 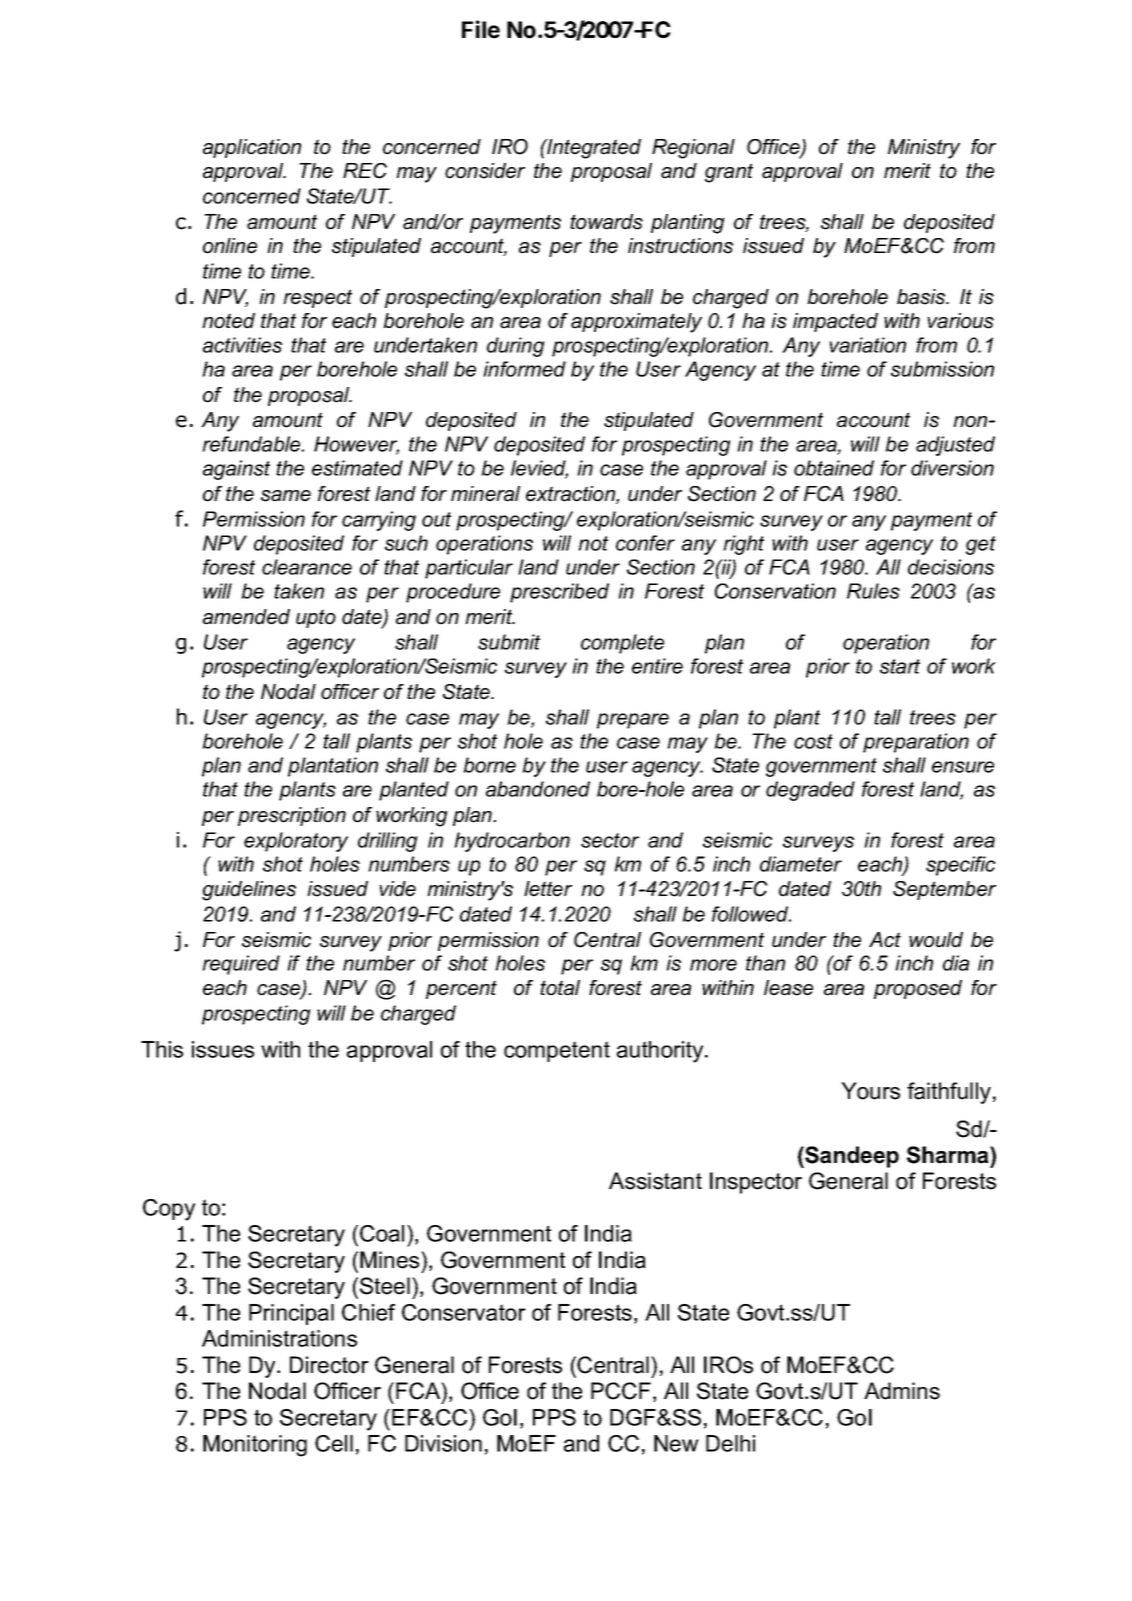 I want to click on application, so click(x=252, y=148).
